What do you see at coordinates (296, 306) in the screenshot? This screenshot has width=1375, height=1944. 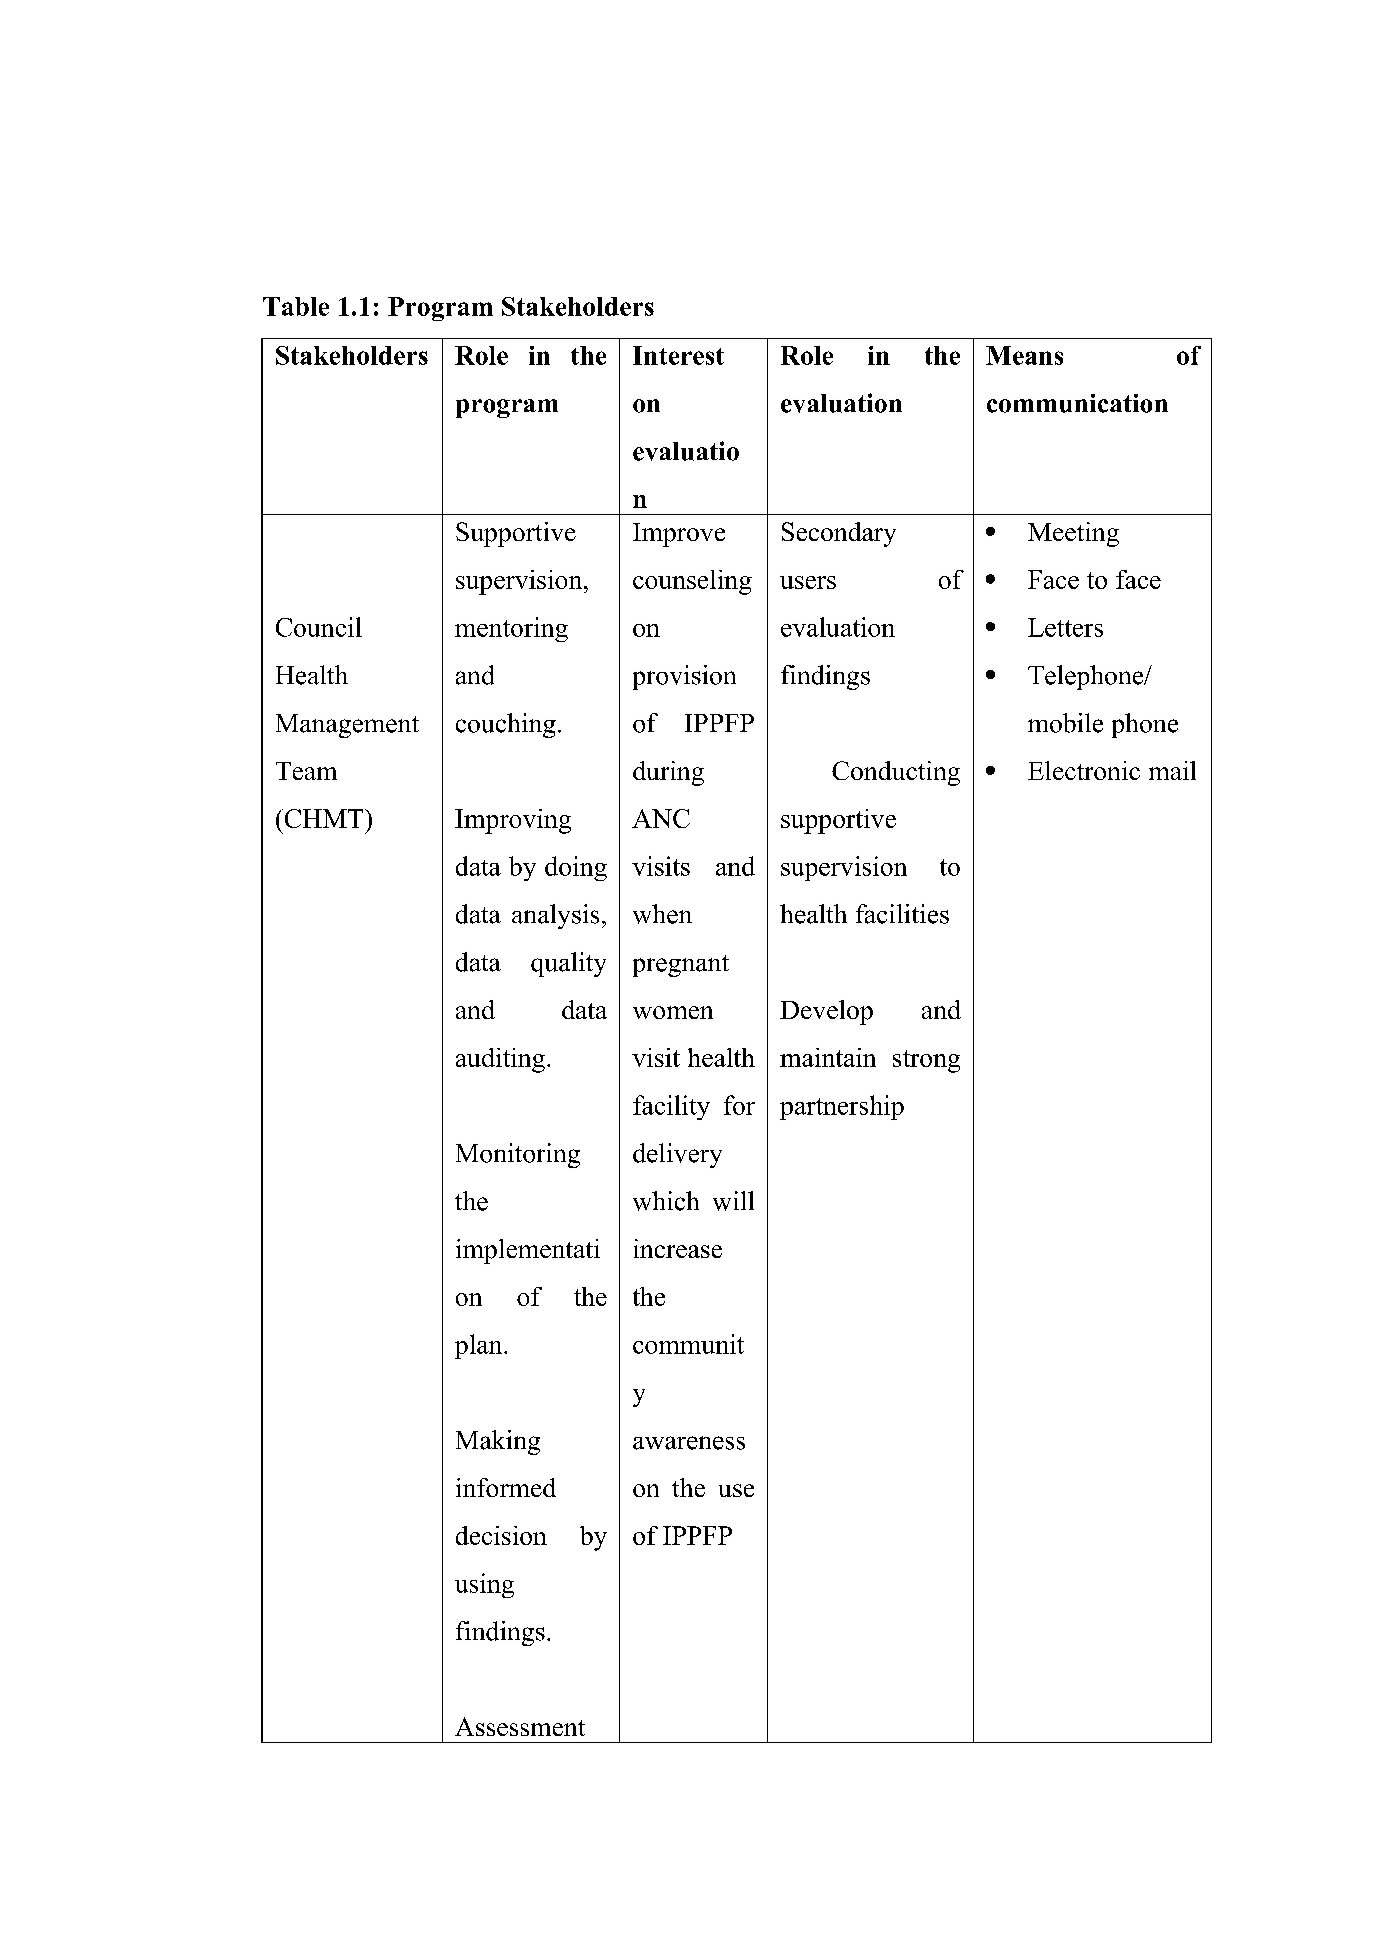 I see `Table` at bounding box center [296, 306].
